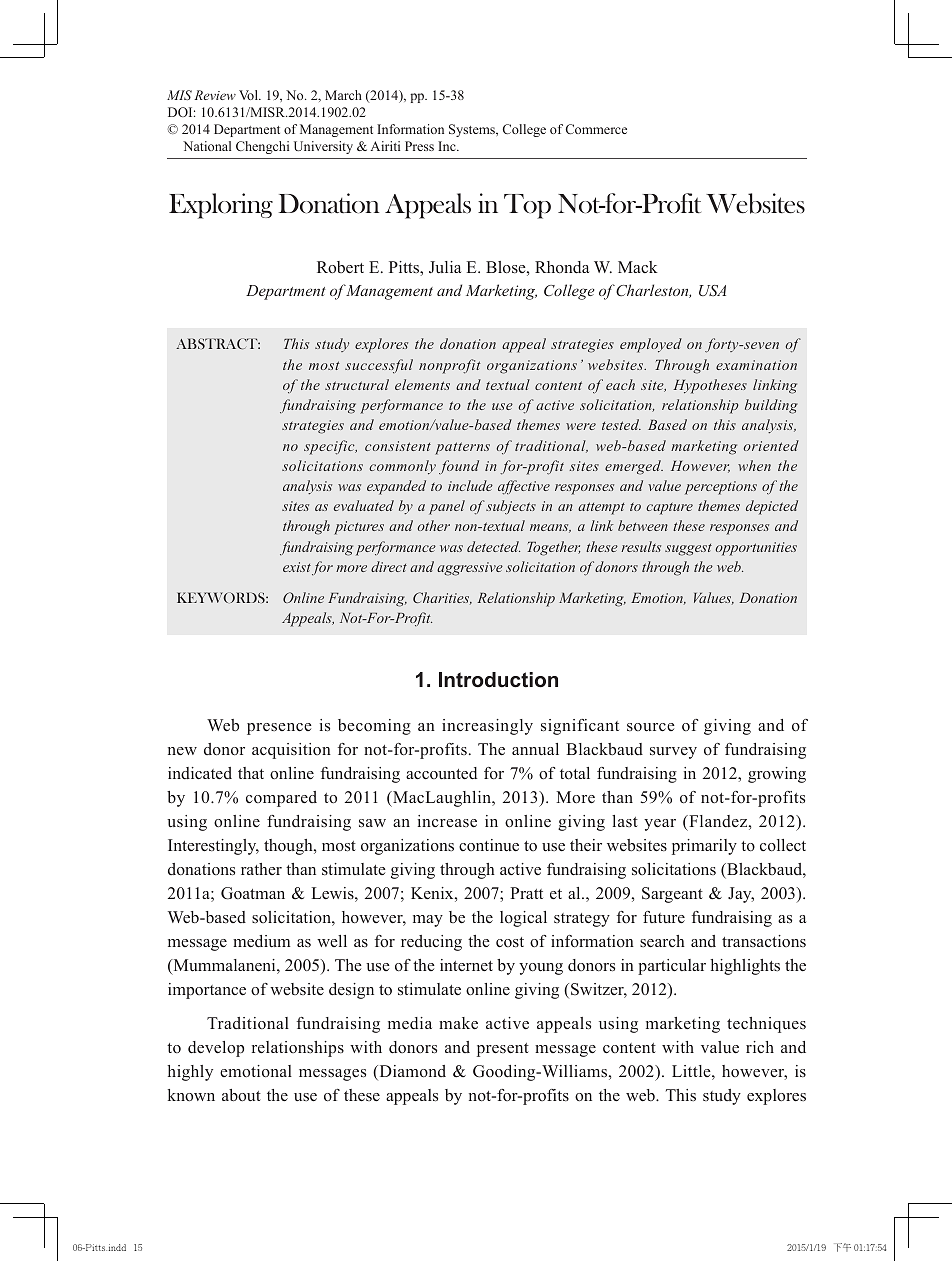 This image has width=952, height=1261. Describe the element at coordinates (756, 365) in the image. I see `examination` at that location.
